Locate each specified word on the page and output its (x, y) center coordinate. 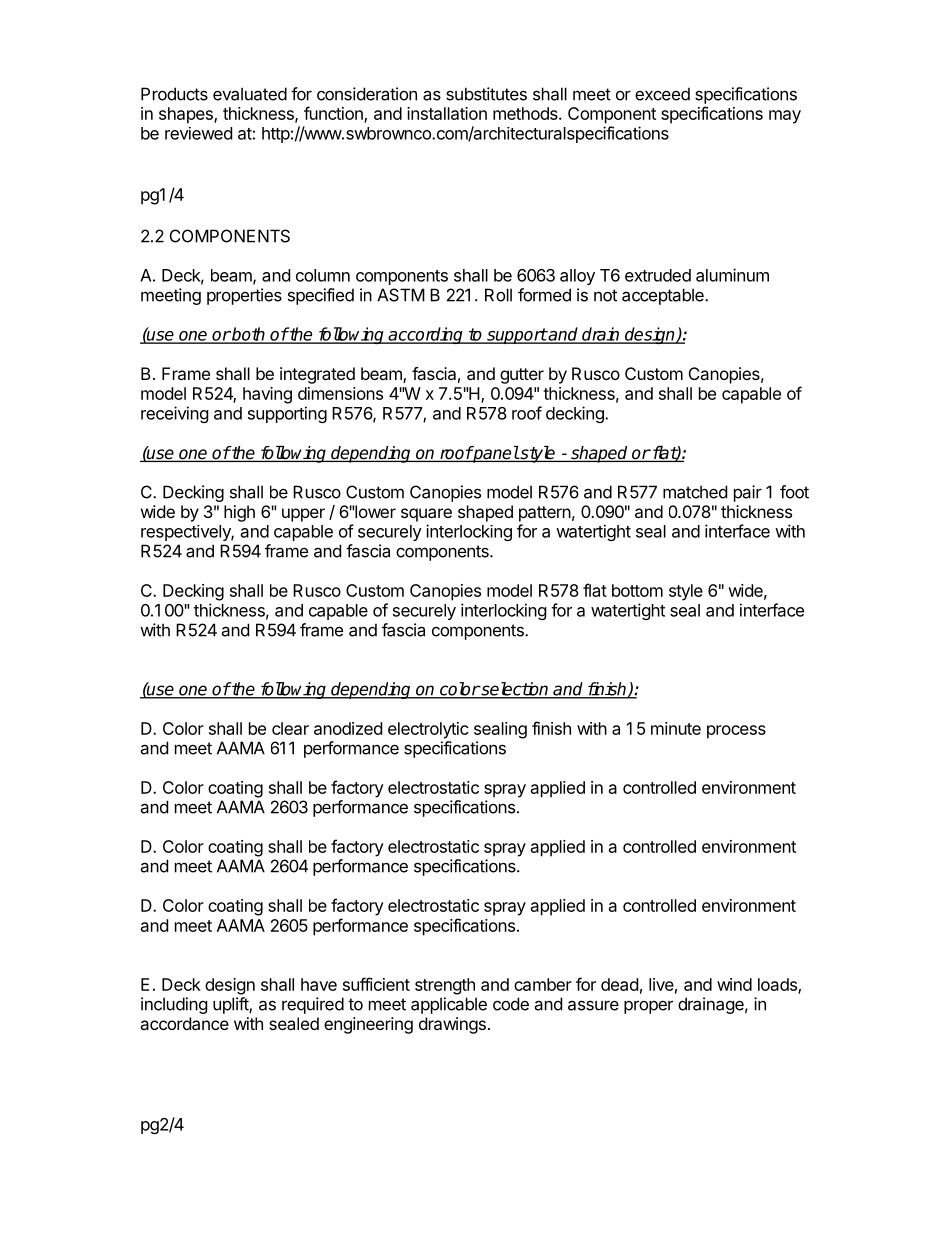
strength (445, 986)
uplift (231, 1005)
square (426, 515)
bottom (637, 590)
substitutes (486, 94)
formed (544, 295)
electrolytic (428, 730)
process (736, 732)
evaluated (250, 94)
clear (290, 728)
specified (321, 296)
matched (695, 492)
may (785, 117)
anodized (348, 728)
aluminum (732, 275)
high (239, 513)
